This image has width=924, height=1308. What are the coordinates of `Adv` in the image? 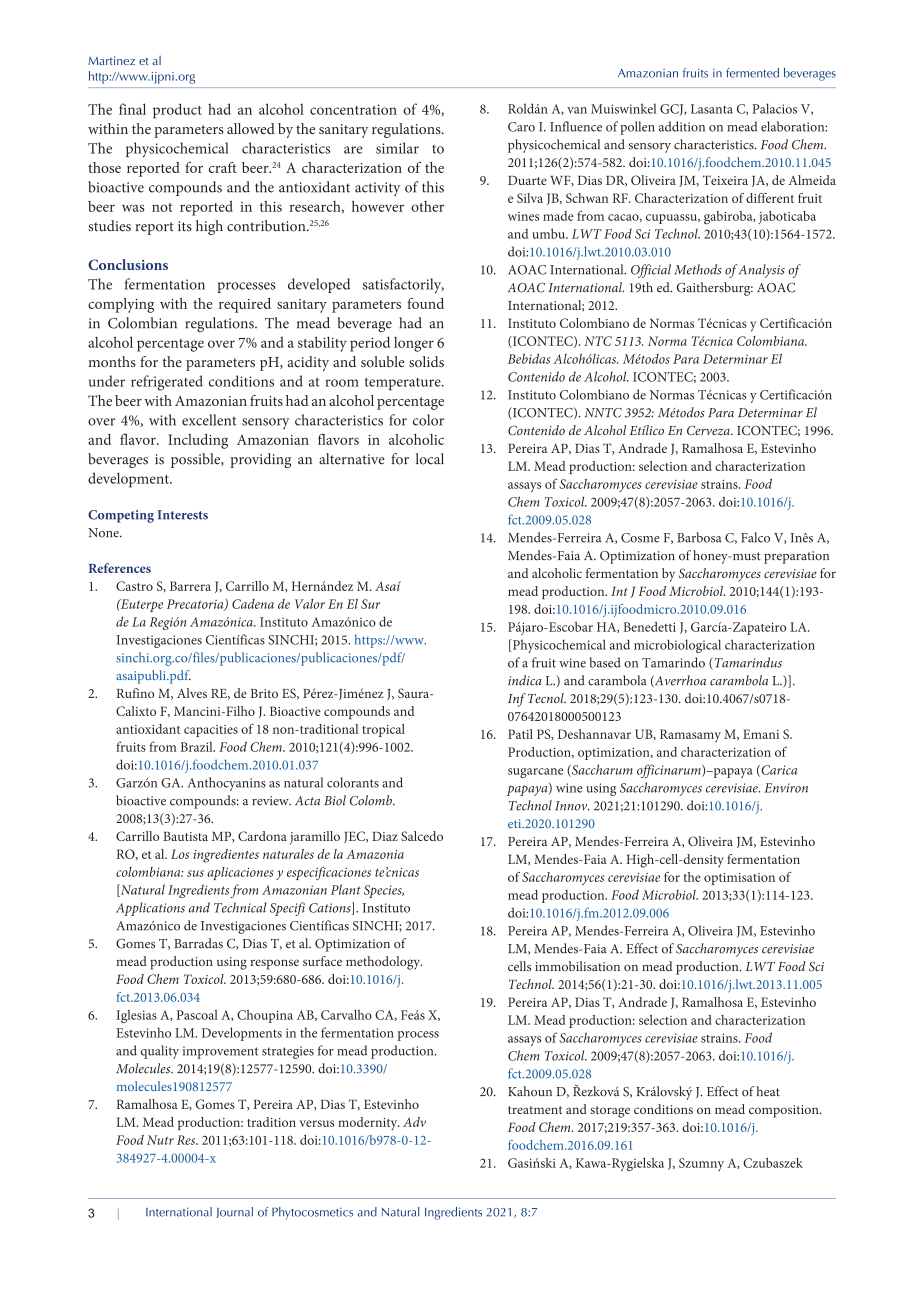 It's located at (414, 1122).
